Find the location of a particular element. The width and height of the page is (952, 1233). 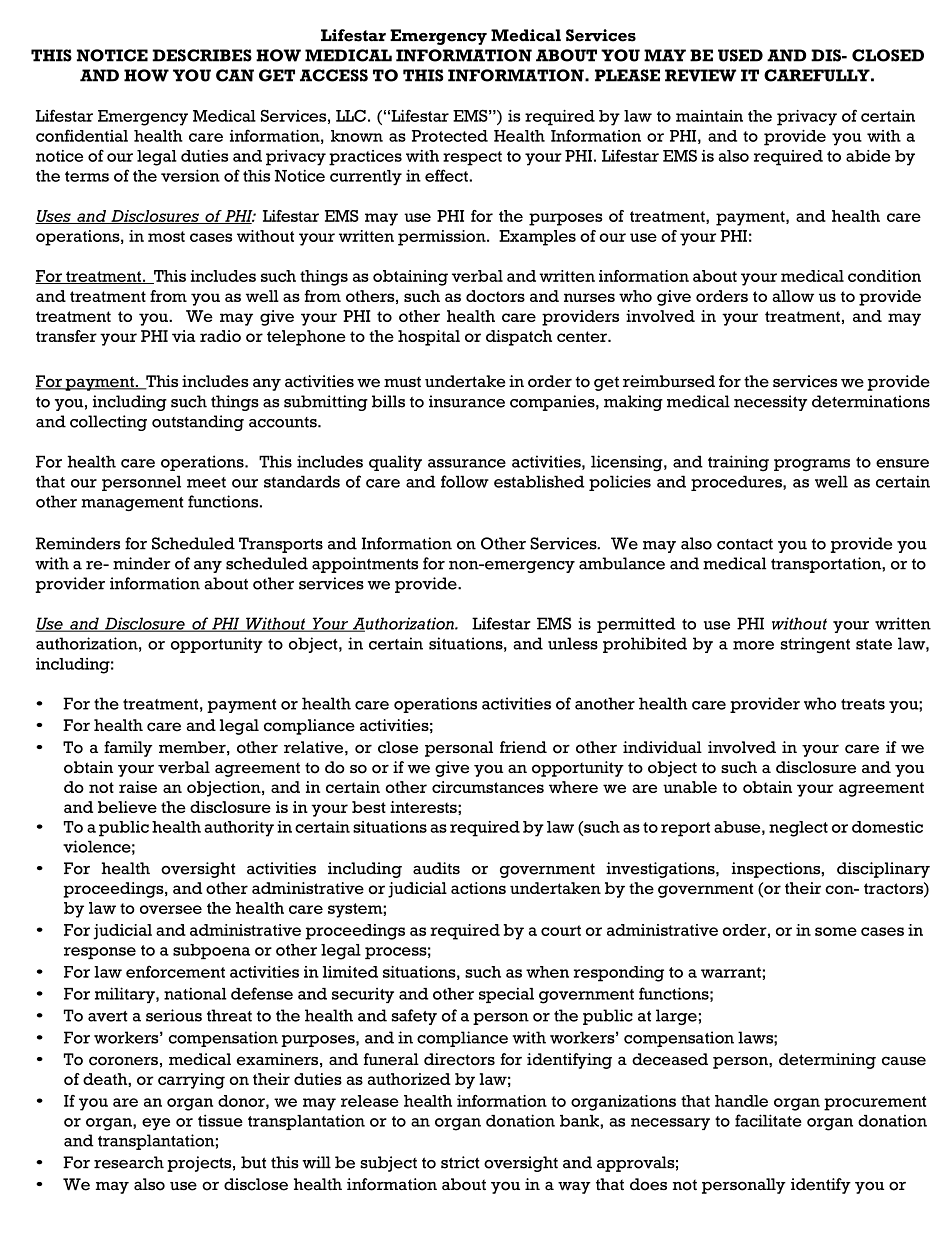

DESCRIBES is located at coordinates (202, 55).
